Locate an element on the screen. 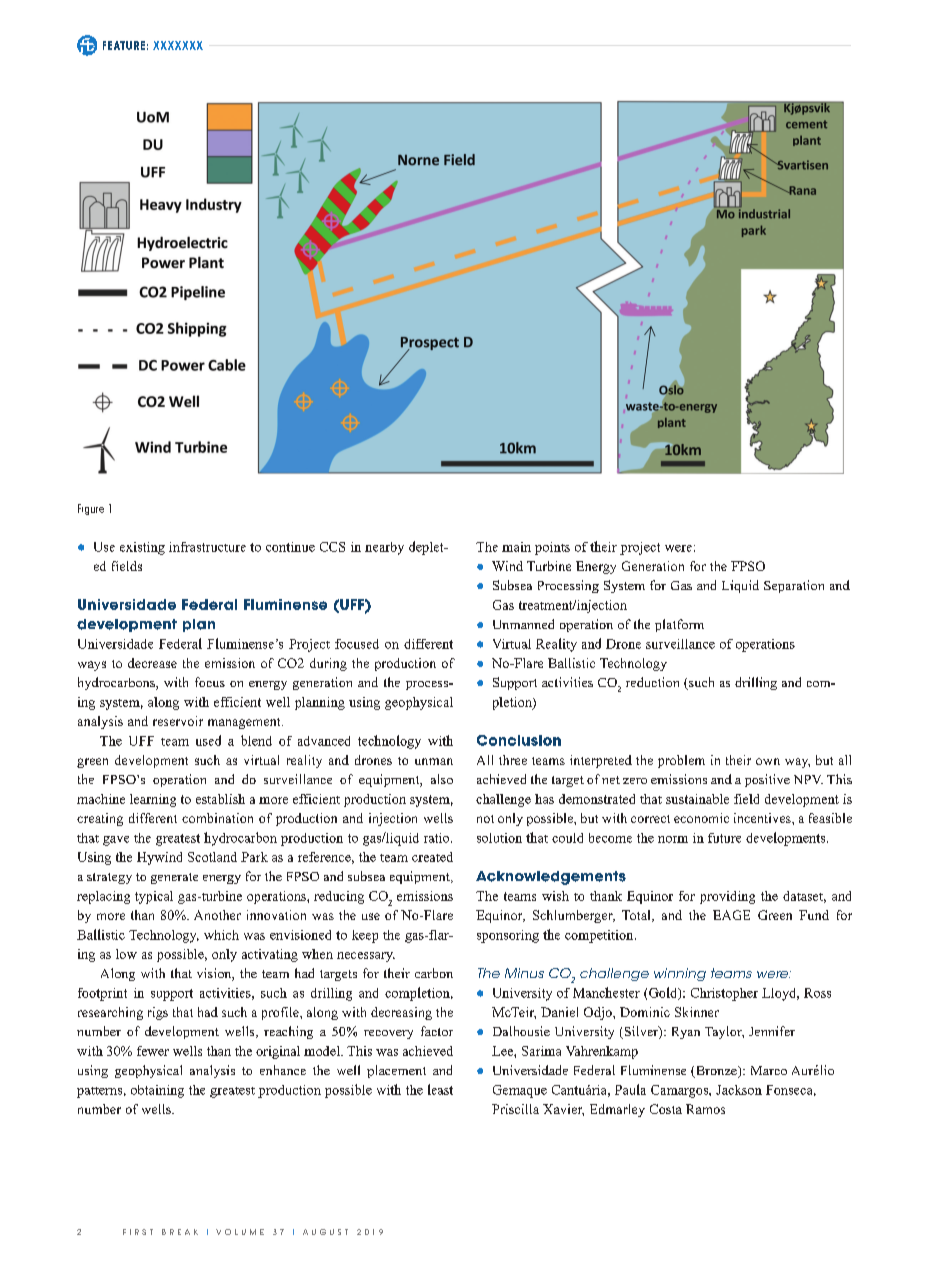 This screenshot has width=952, height=1270. XXXXXXX is located at coordinates (178, 45).
